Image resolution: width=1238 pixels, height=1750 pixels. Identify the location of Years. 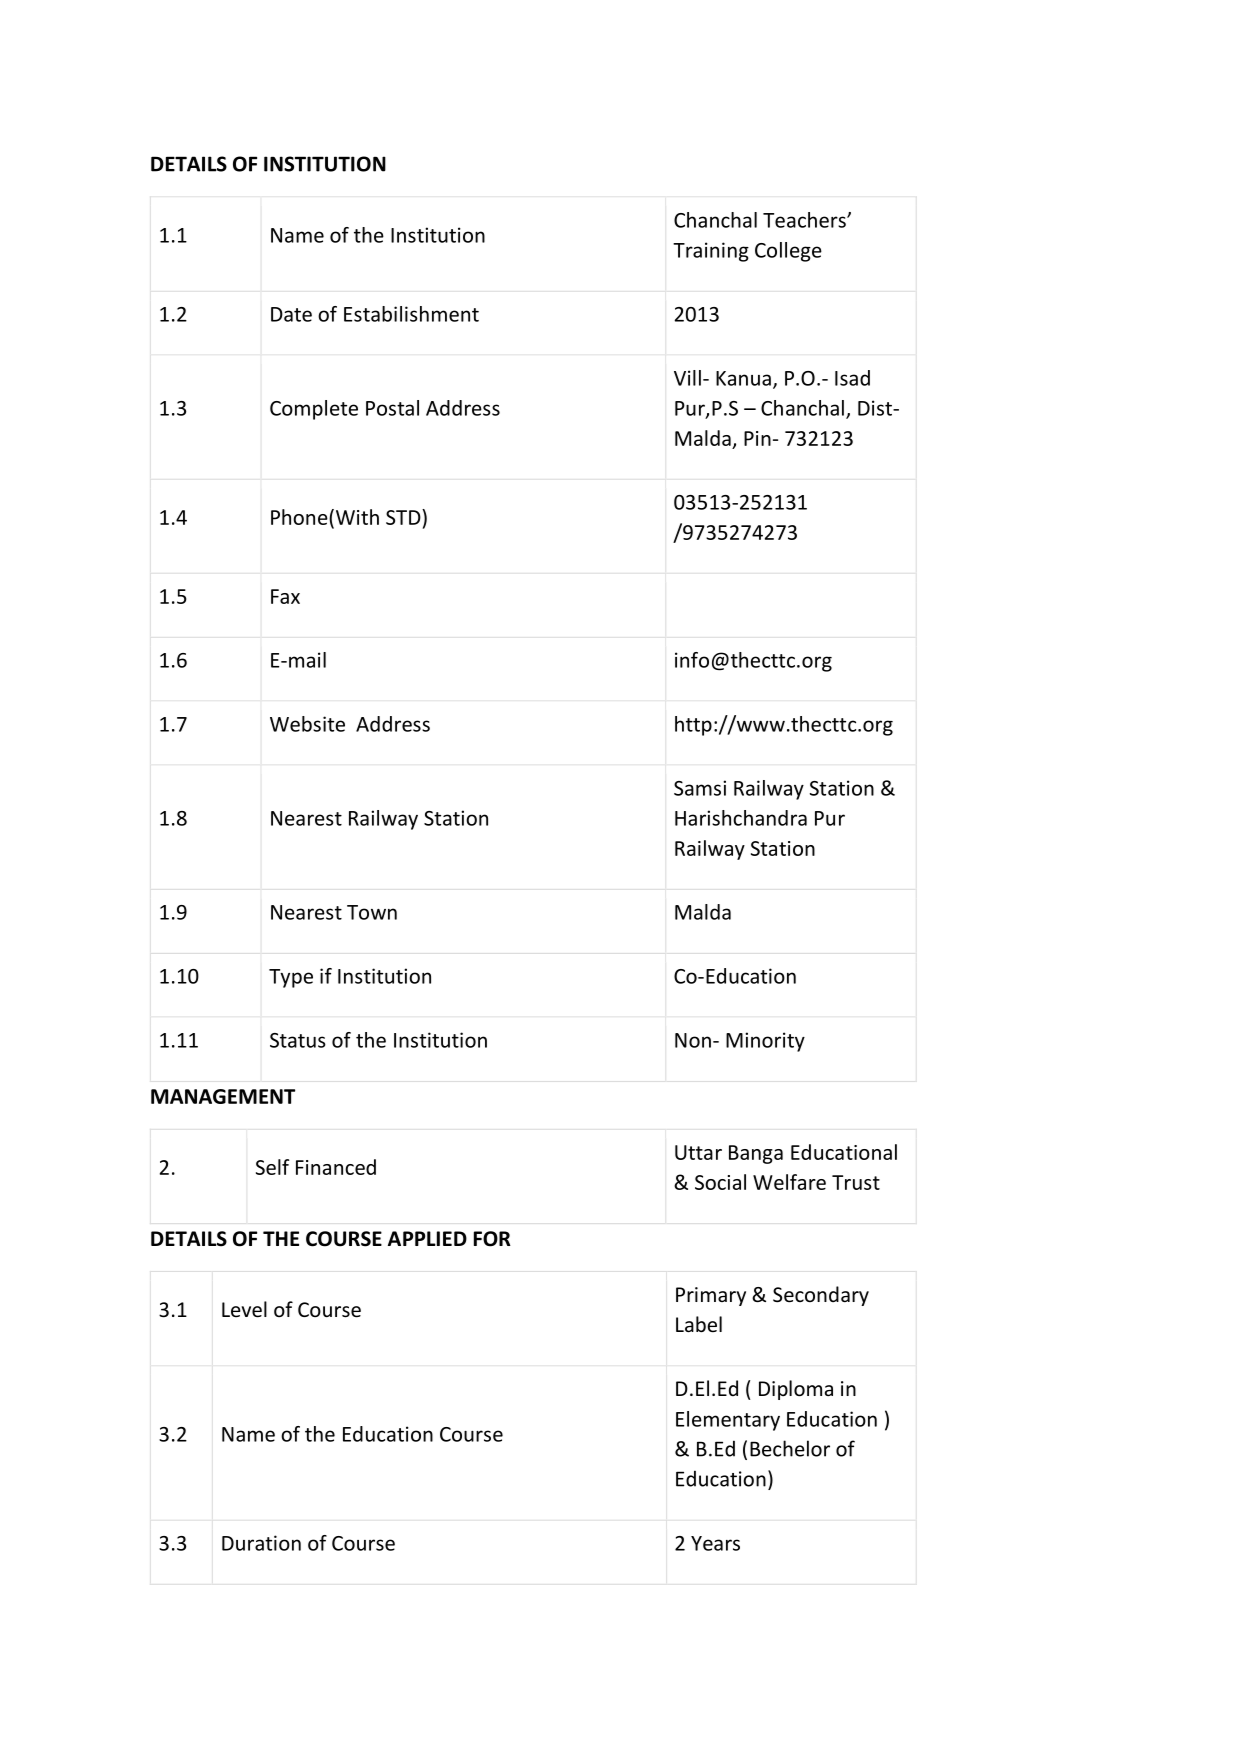
(715, 1543).
